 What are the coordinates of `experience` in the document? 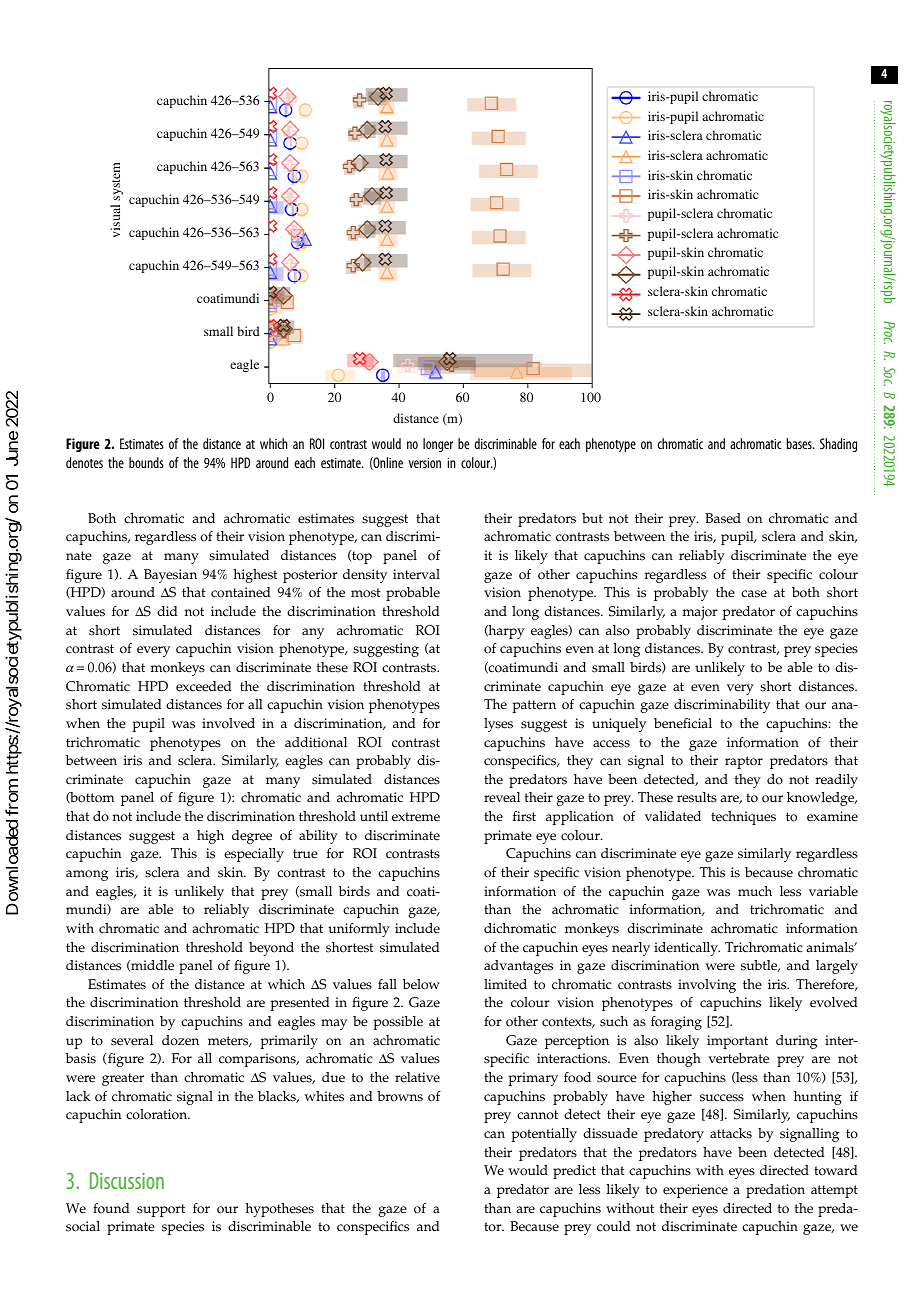 It's located at (695, 1191).
